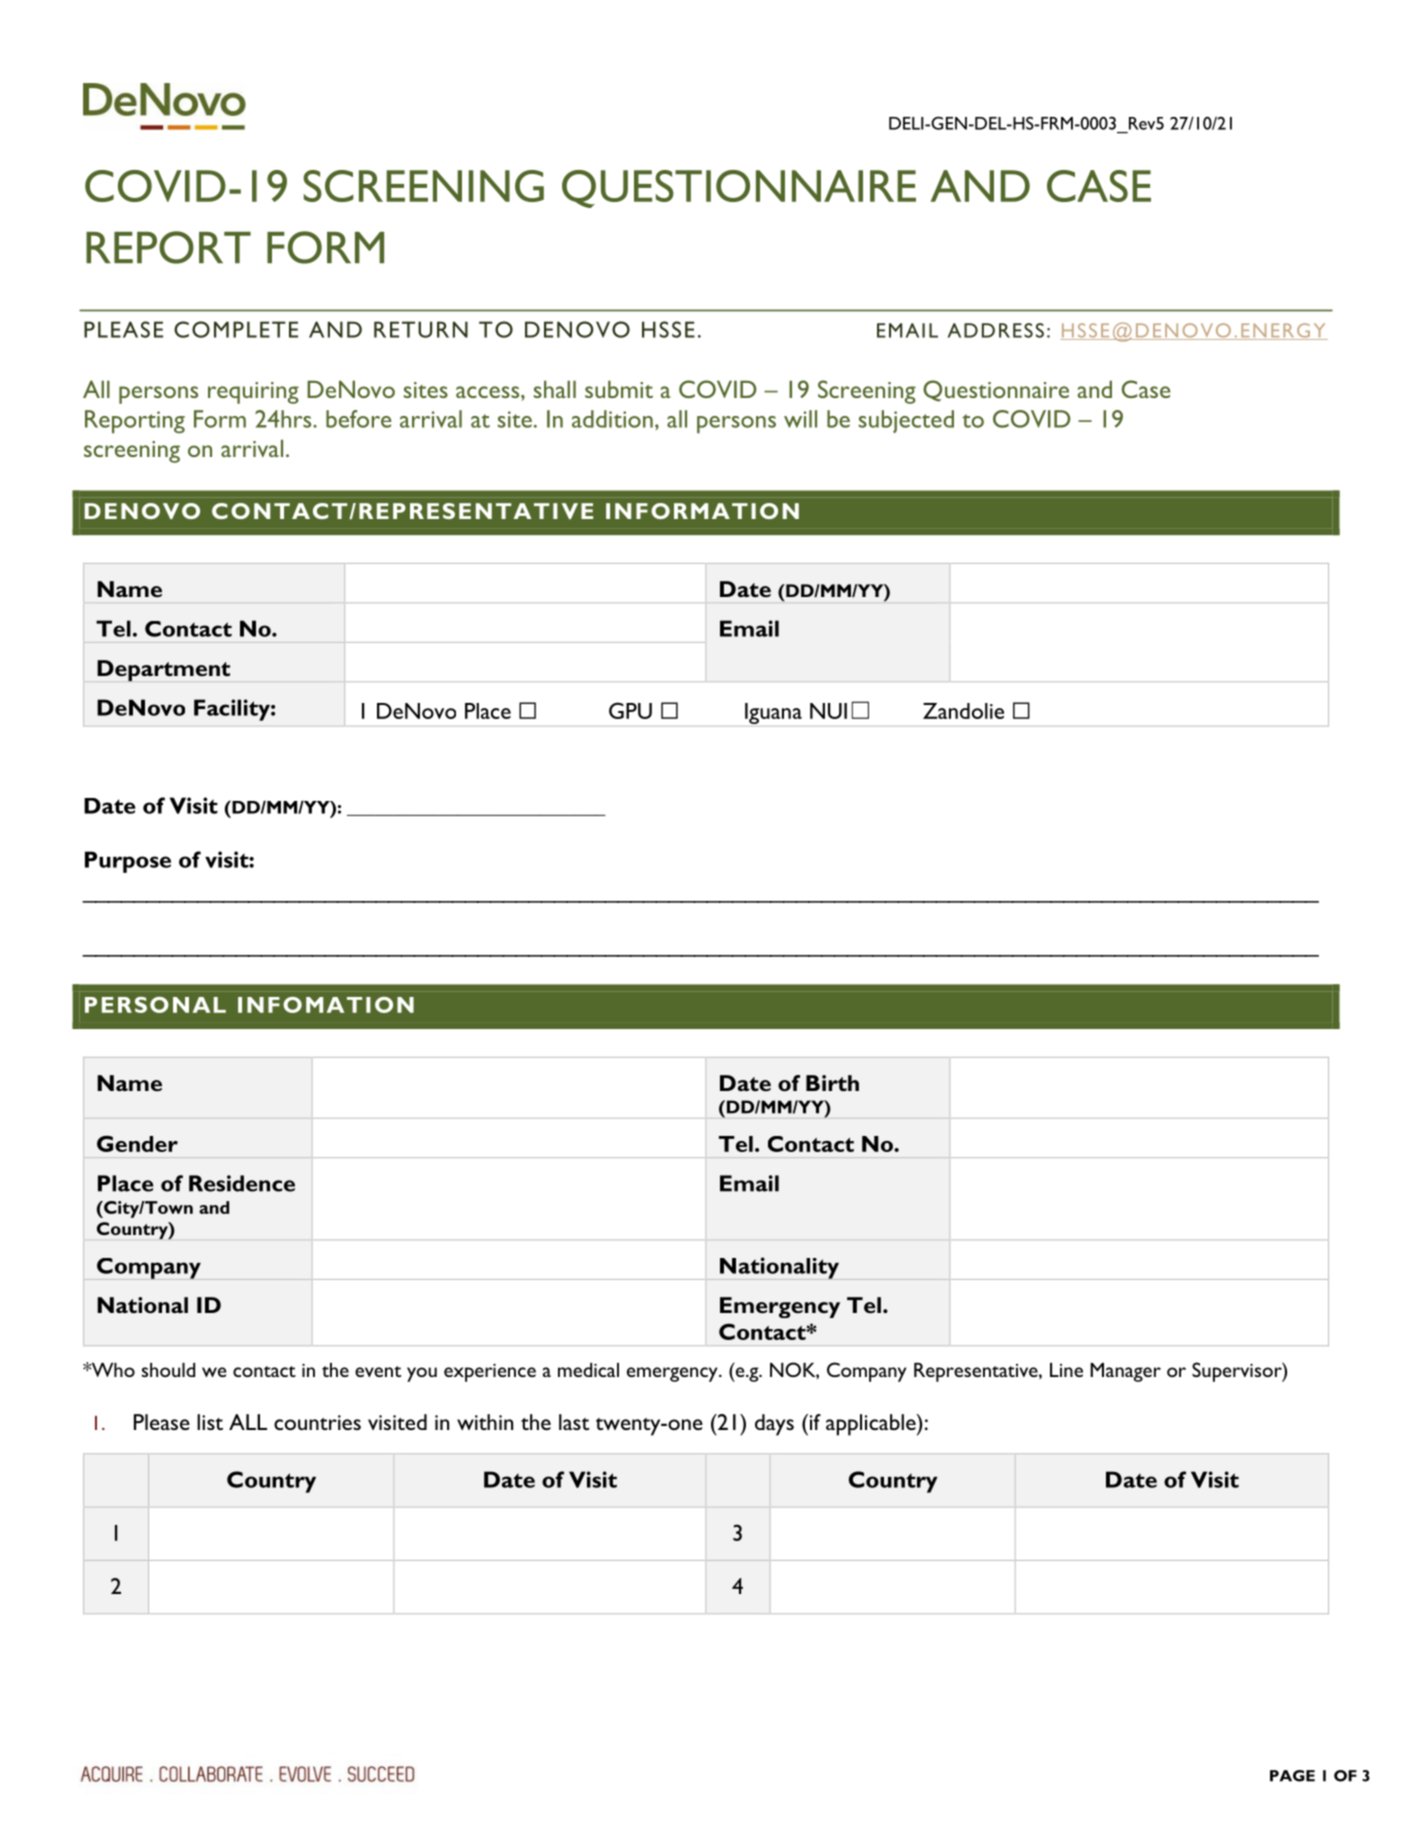  I want to click on ADDRESS, so click(996, 330).
